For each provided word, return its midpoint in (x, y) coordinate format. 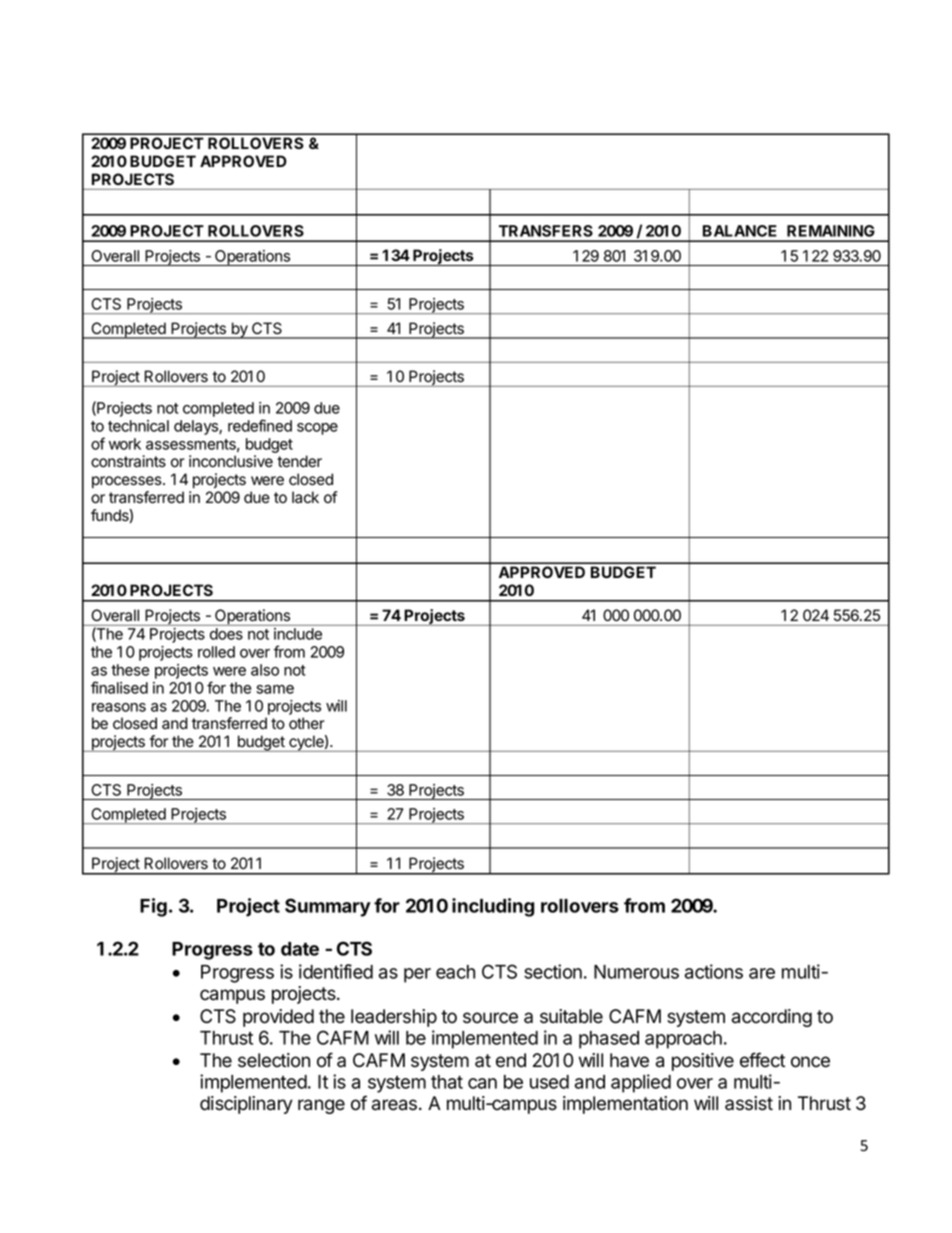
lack (305, 497)
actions (714, 971)
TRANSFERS (546, 231)
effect (762, 1060)
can (482, 1083)
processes (128, 482)
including (493, 907)
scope (317, 429)
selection (274, 1060)
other (307, 723)
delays (197, 427)
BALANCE (740, 231)
